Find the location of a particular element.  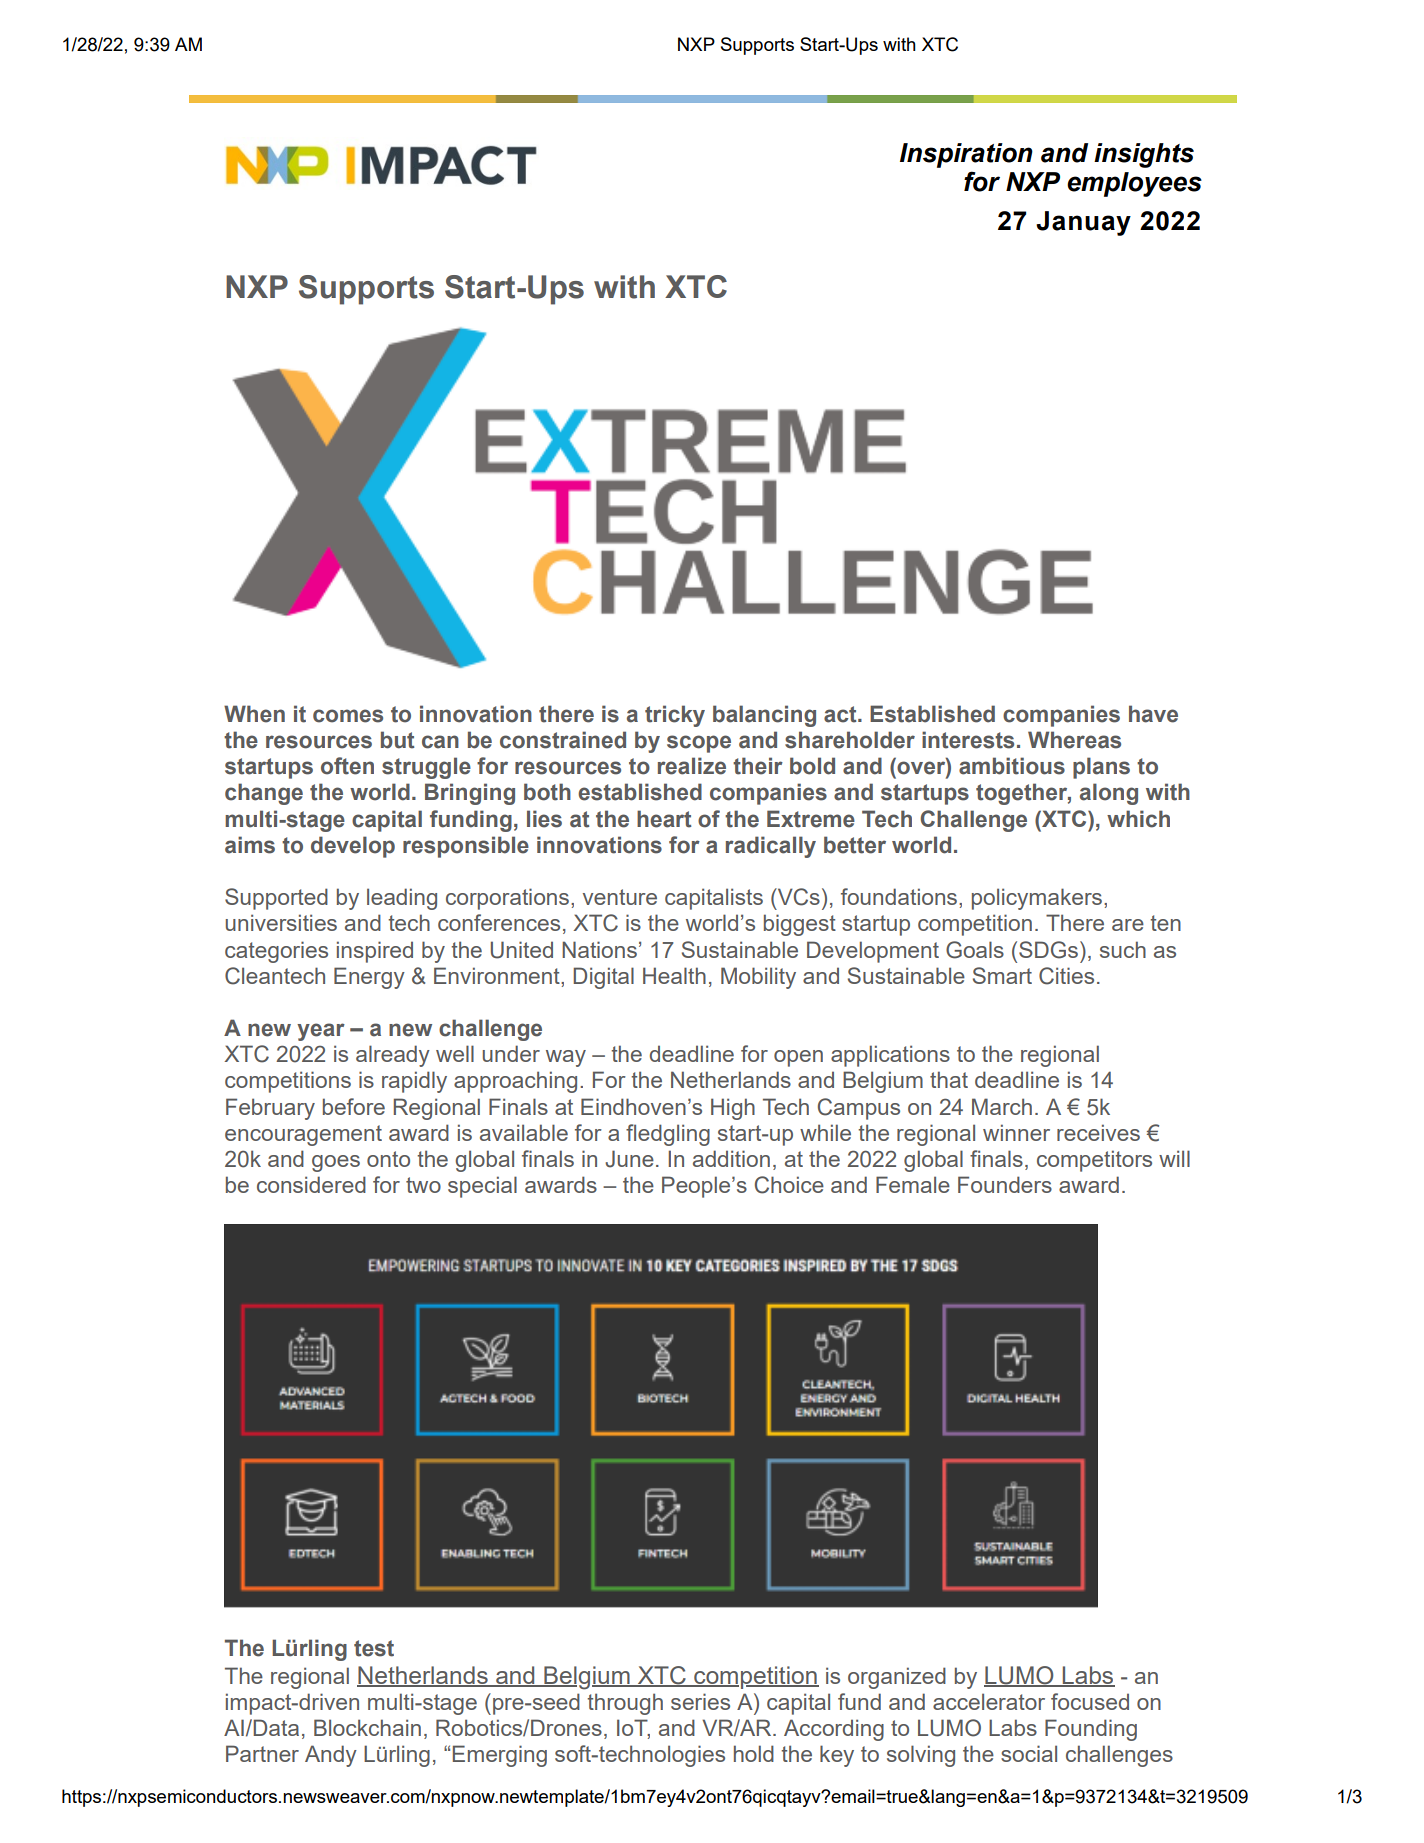

inspired is located at coordinates (375, 952).
